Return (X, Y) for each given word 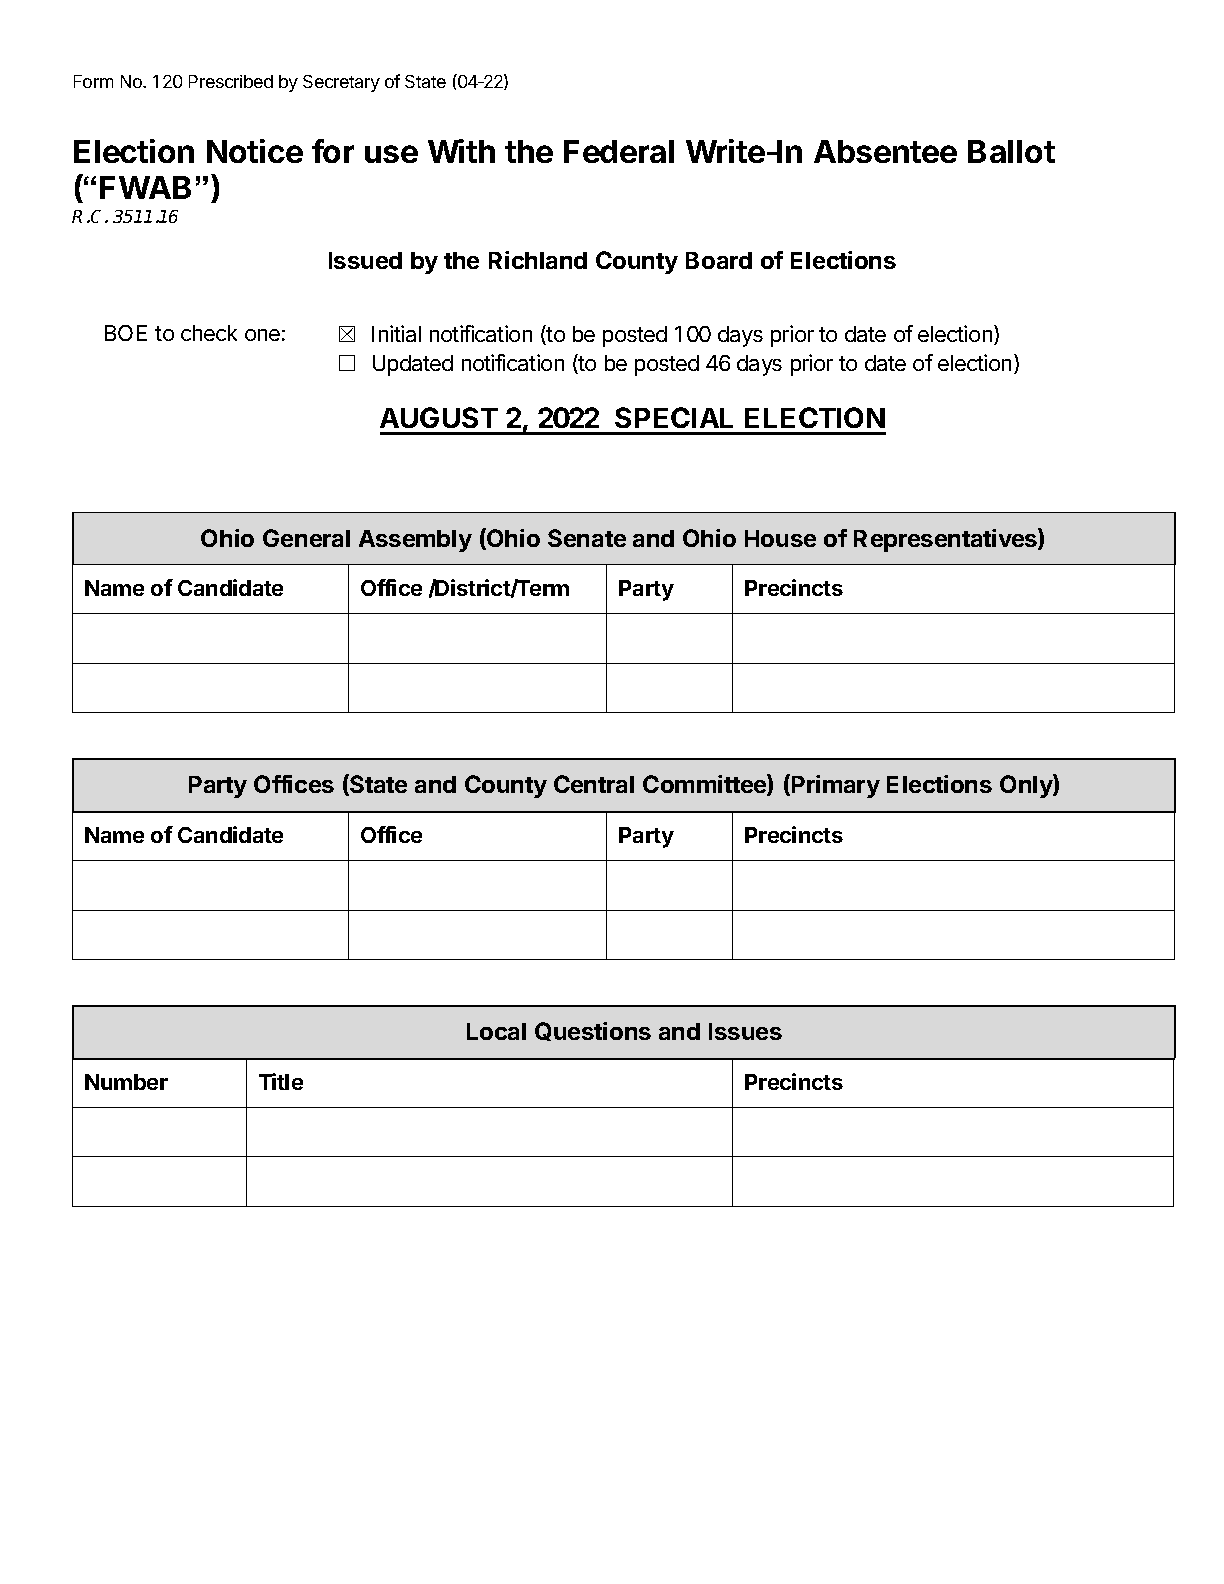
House (780, 538)
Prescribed (231, 81)
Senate (587, 538)
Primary (834, 786)
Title (281, 1081)
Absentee (885, 151)
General (306, 538)
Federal (619, 151)
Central (594, 784)
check (209, 333)
